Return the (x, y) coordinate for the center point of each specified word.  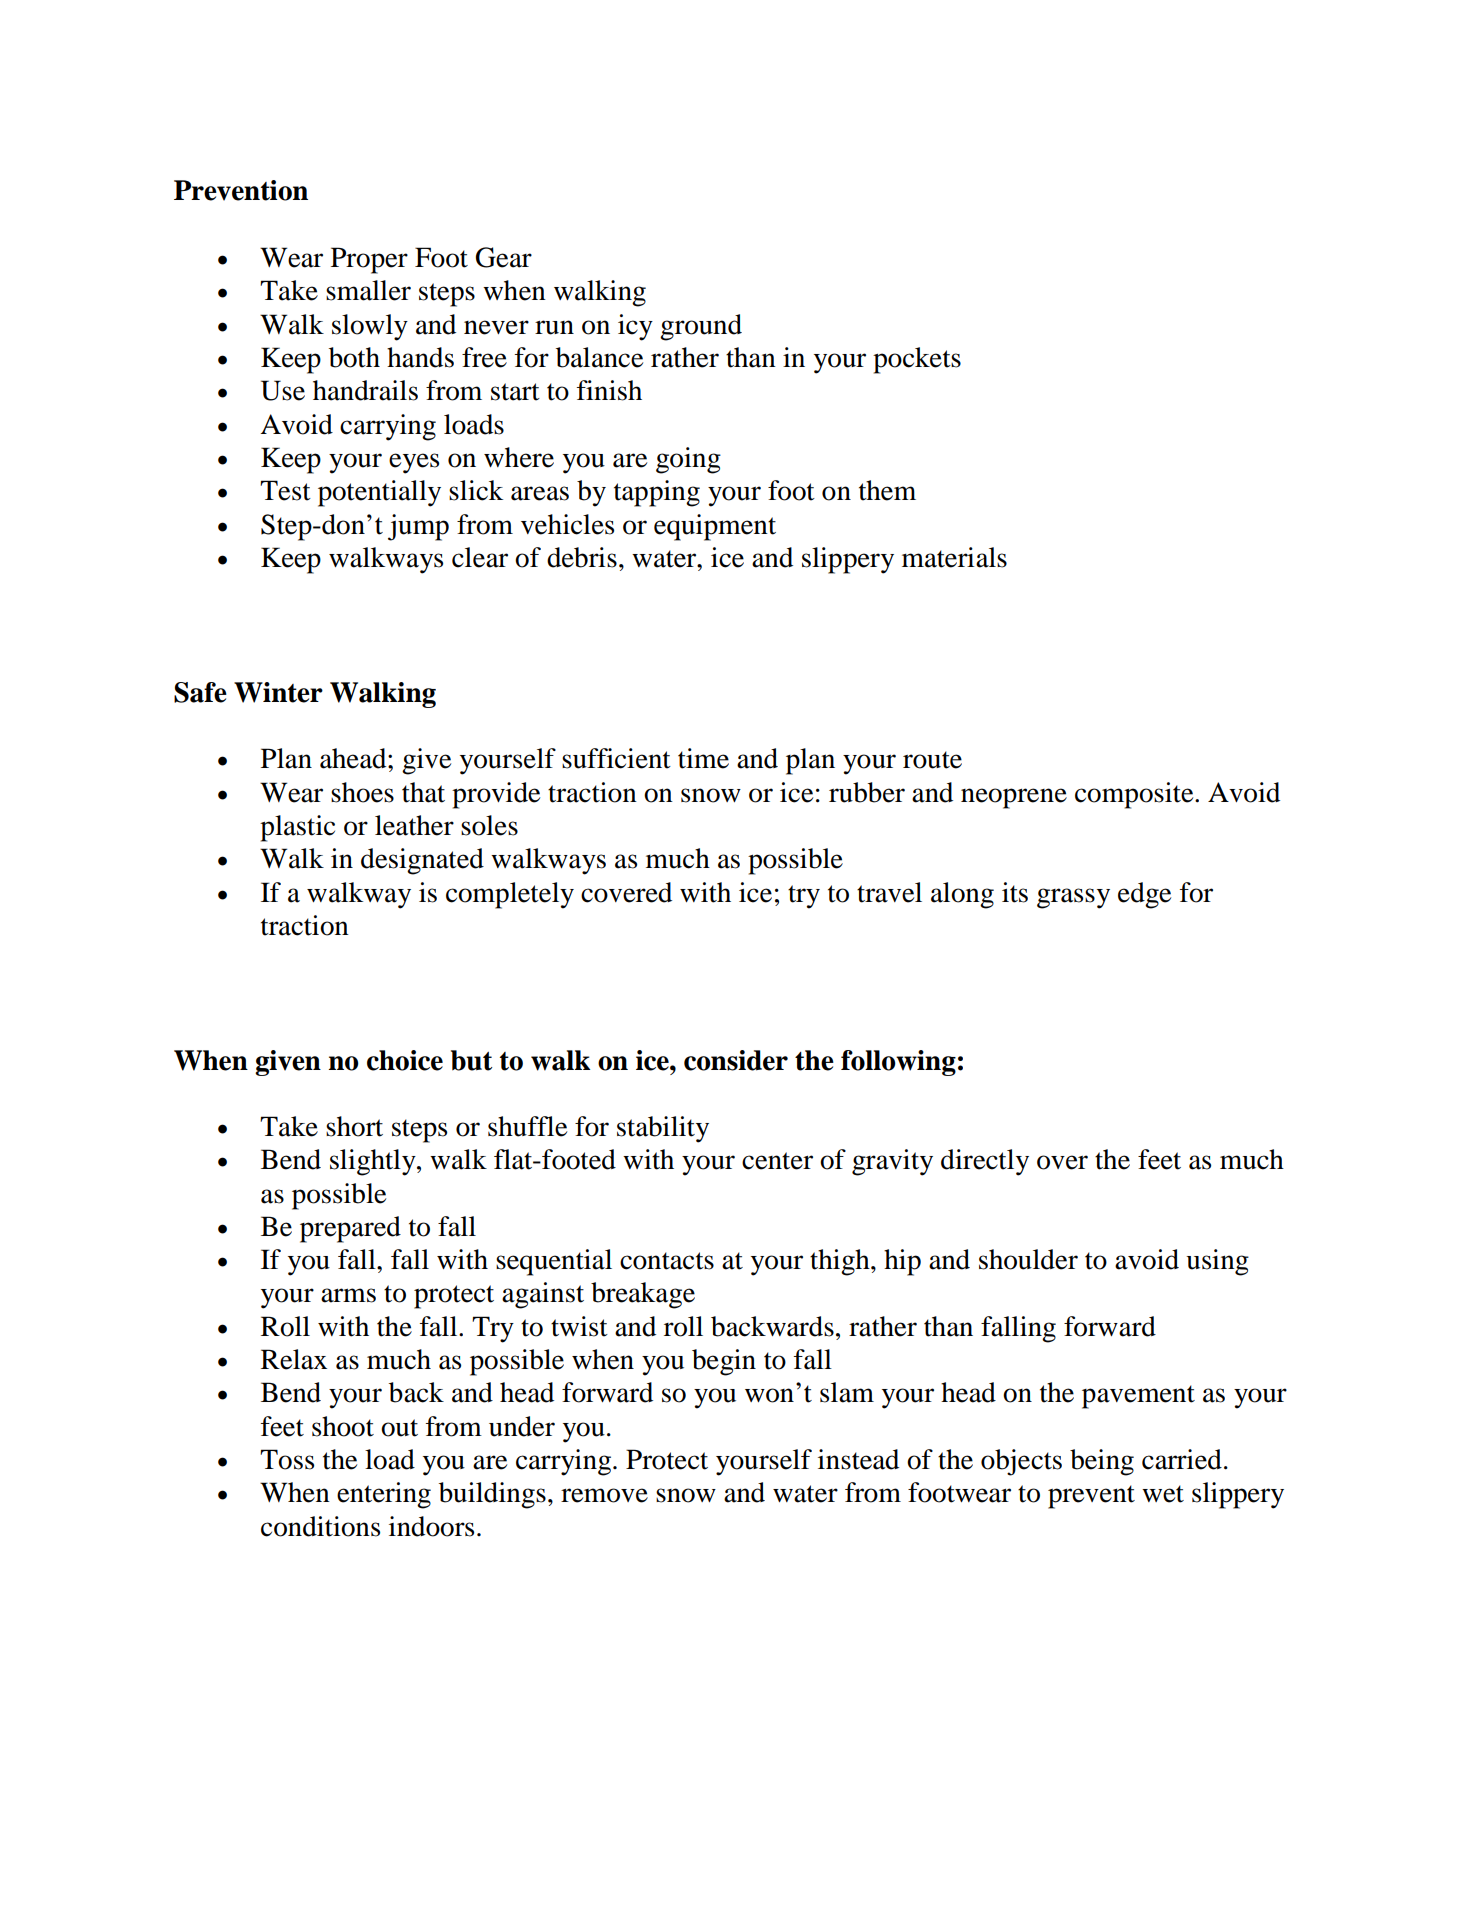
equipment (715, 527)
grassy (1073, 898)
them (887, 490)
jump (418, 527)
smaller (368, 290)
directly (985, 1162)
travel (889, 892)
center (777, 1161)
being (1102, 1462)
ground (701, 327)
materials (954, 557)
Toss (287, 1459)
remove (604, 1495)
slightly (374, 1162)
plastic (297, 828)
